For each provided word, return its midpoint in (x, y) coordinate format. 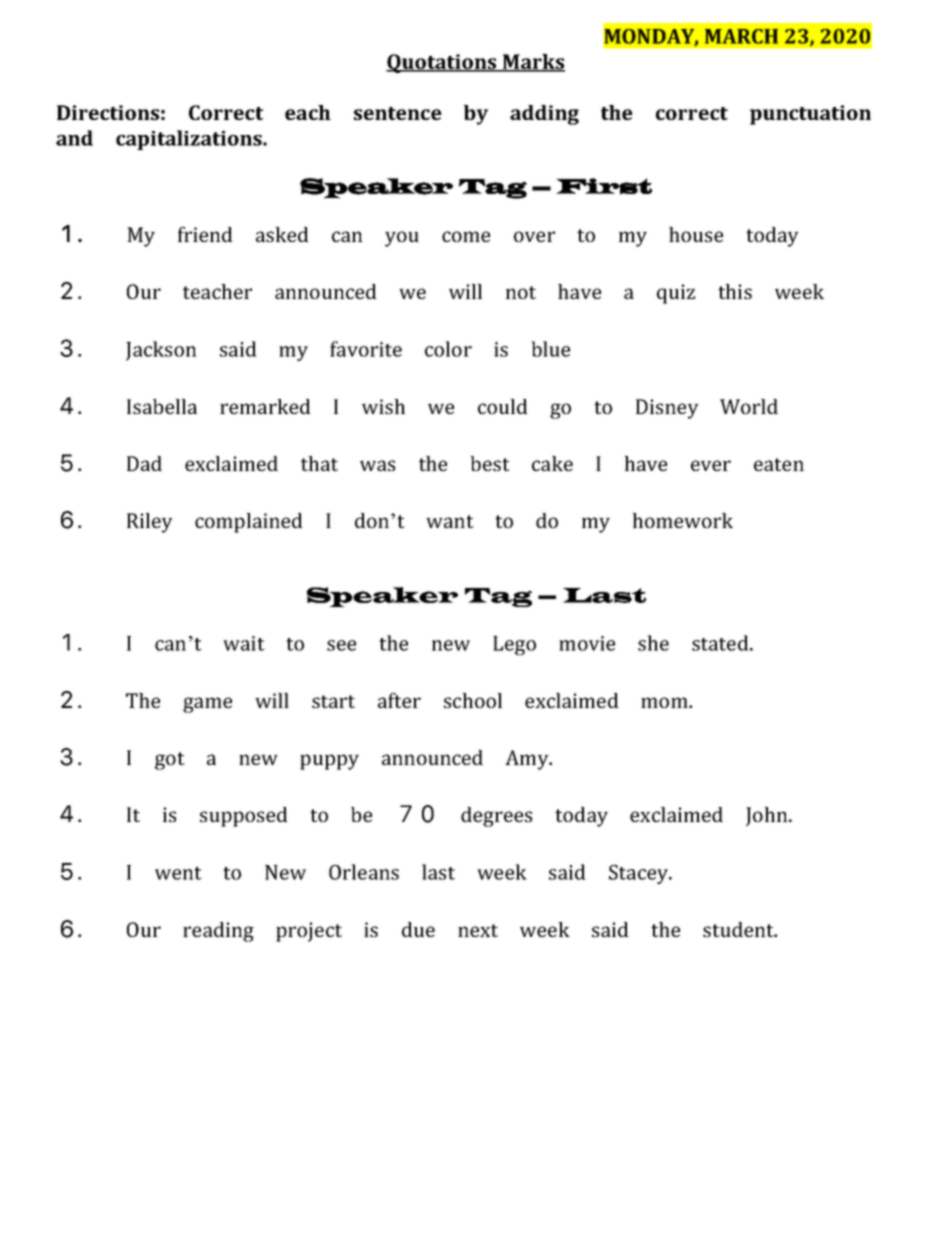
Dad (144, 463)
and (74, 138)
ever (711, 465)
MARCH (741, 36)
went (178, 873)
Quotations (442, 63)
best (490, 463)
